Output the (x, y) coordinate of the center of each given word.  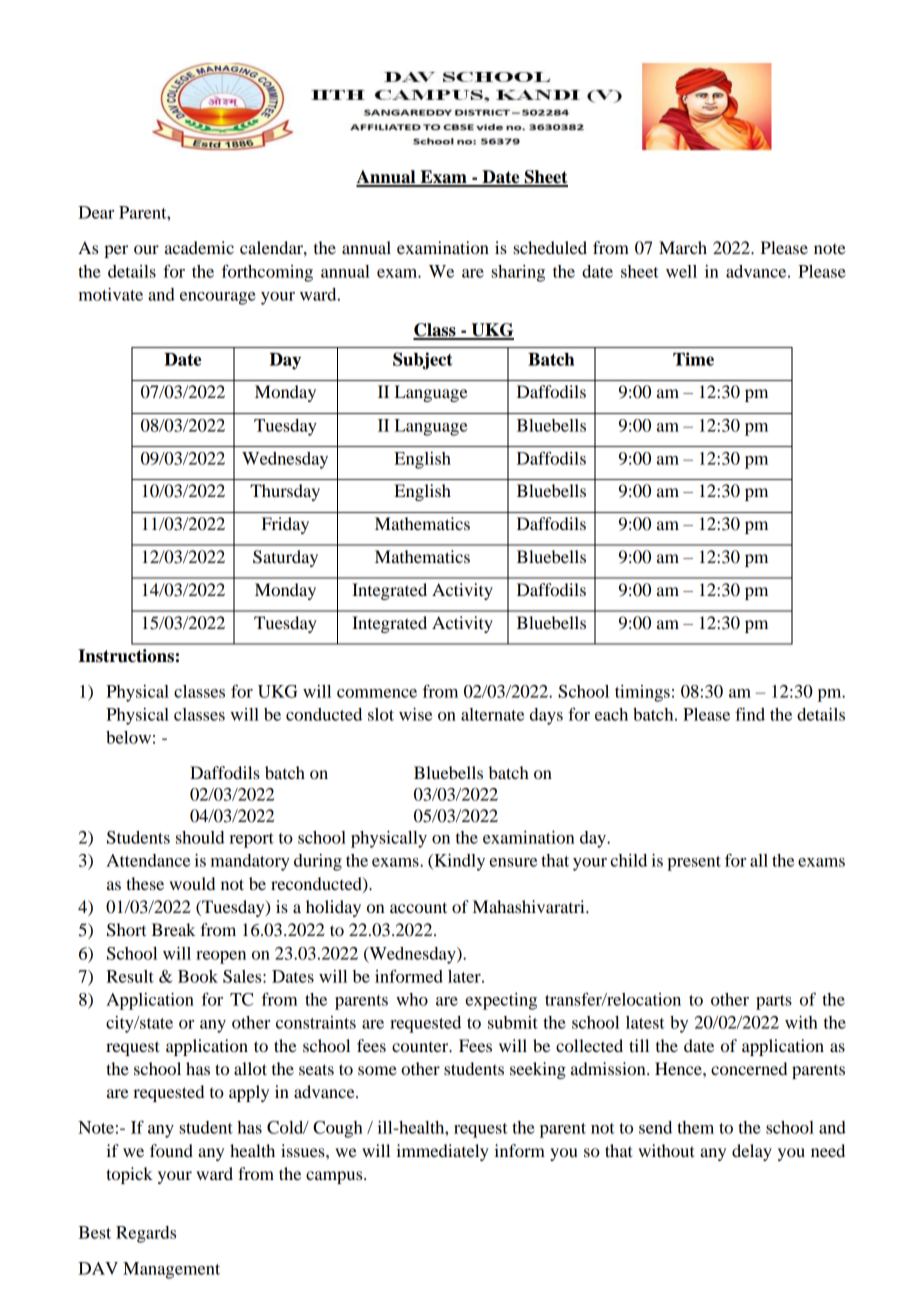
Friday (285, 525)
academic (199, 247)
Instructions (126, 656)
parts (774, 1002)
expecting (501, 1001)
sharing (518, 273)
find (750, 714)
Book (198, 976)
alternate (492, 714)
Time (693, 359)
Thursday (285, 492)
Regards (146, 1234)
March (683, 247)
